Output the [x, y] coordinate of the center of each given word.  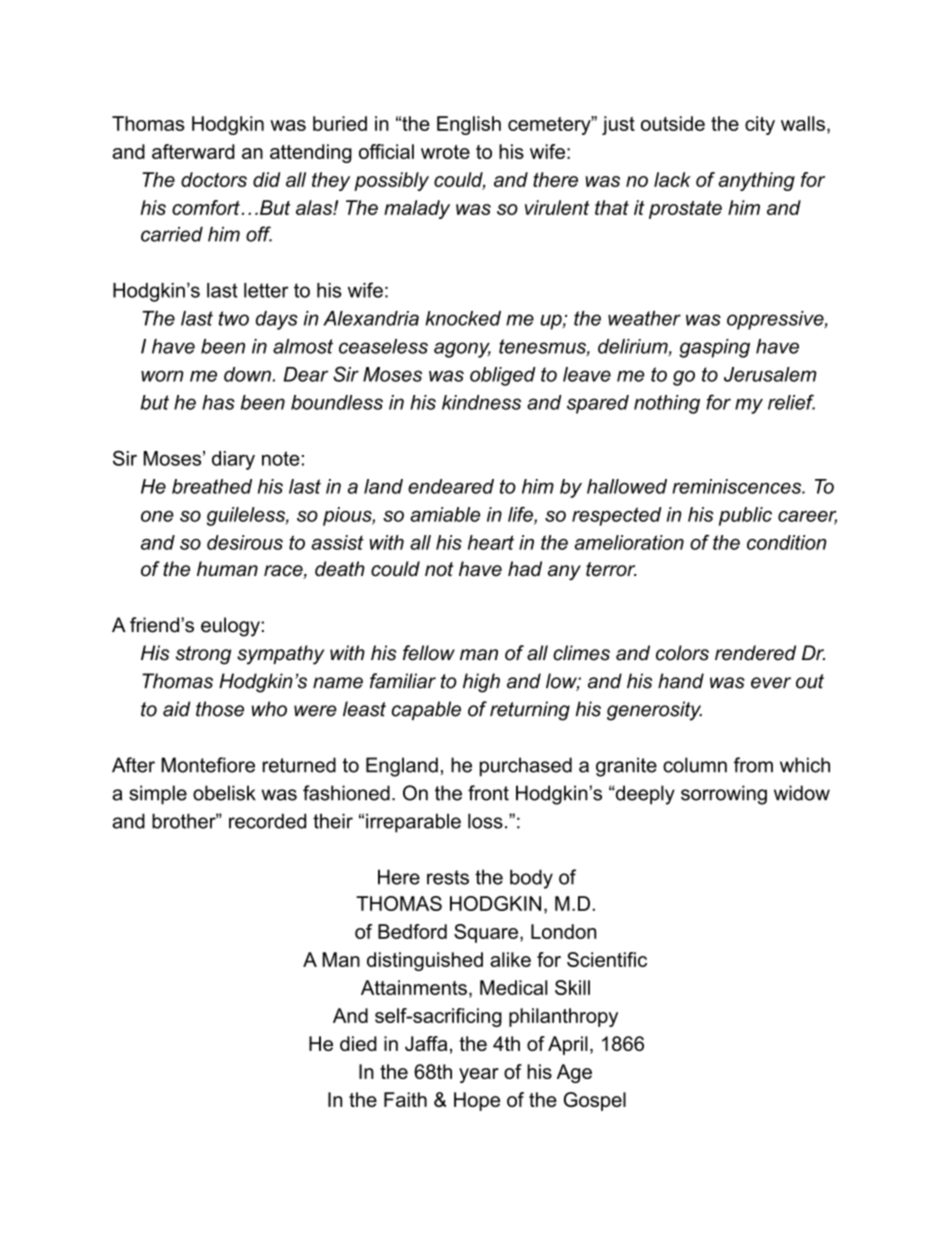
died [358, 1043]
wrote [445, 152]
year [479, 1075]
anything [757, 181]
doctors [214, 179]
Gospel [595, 1101]
